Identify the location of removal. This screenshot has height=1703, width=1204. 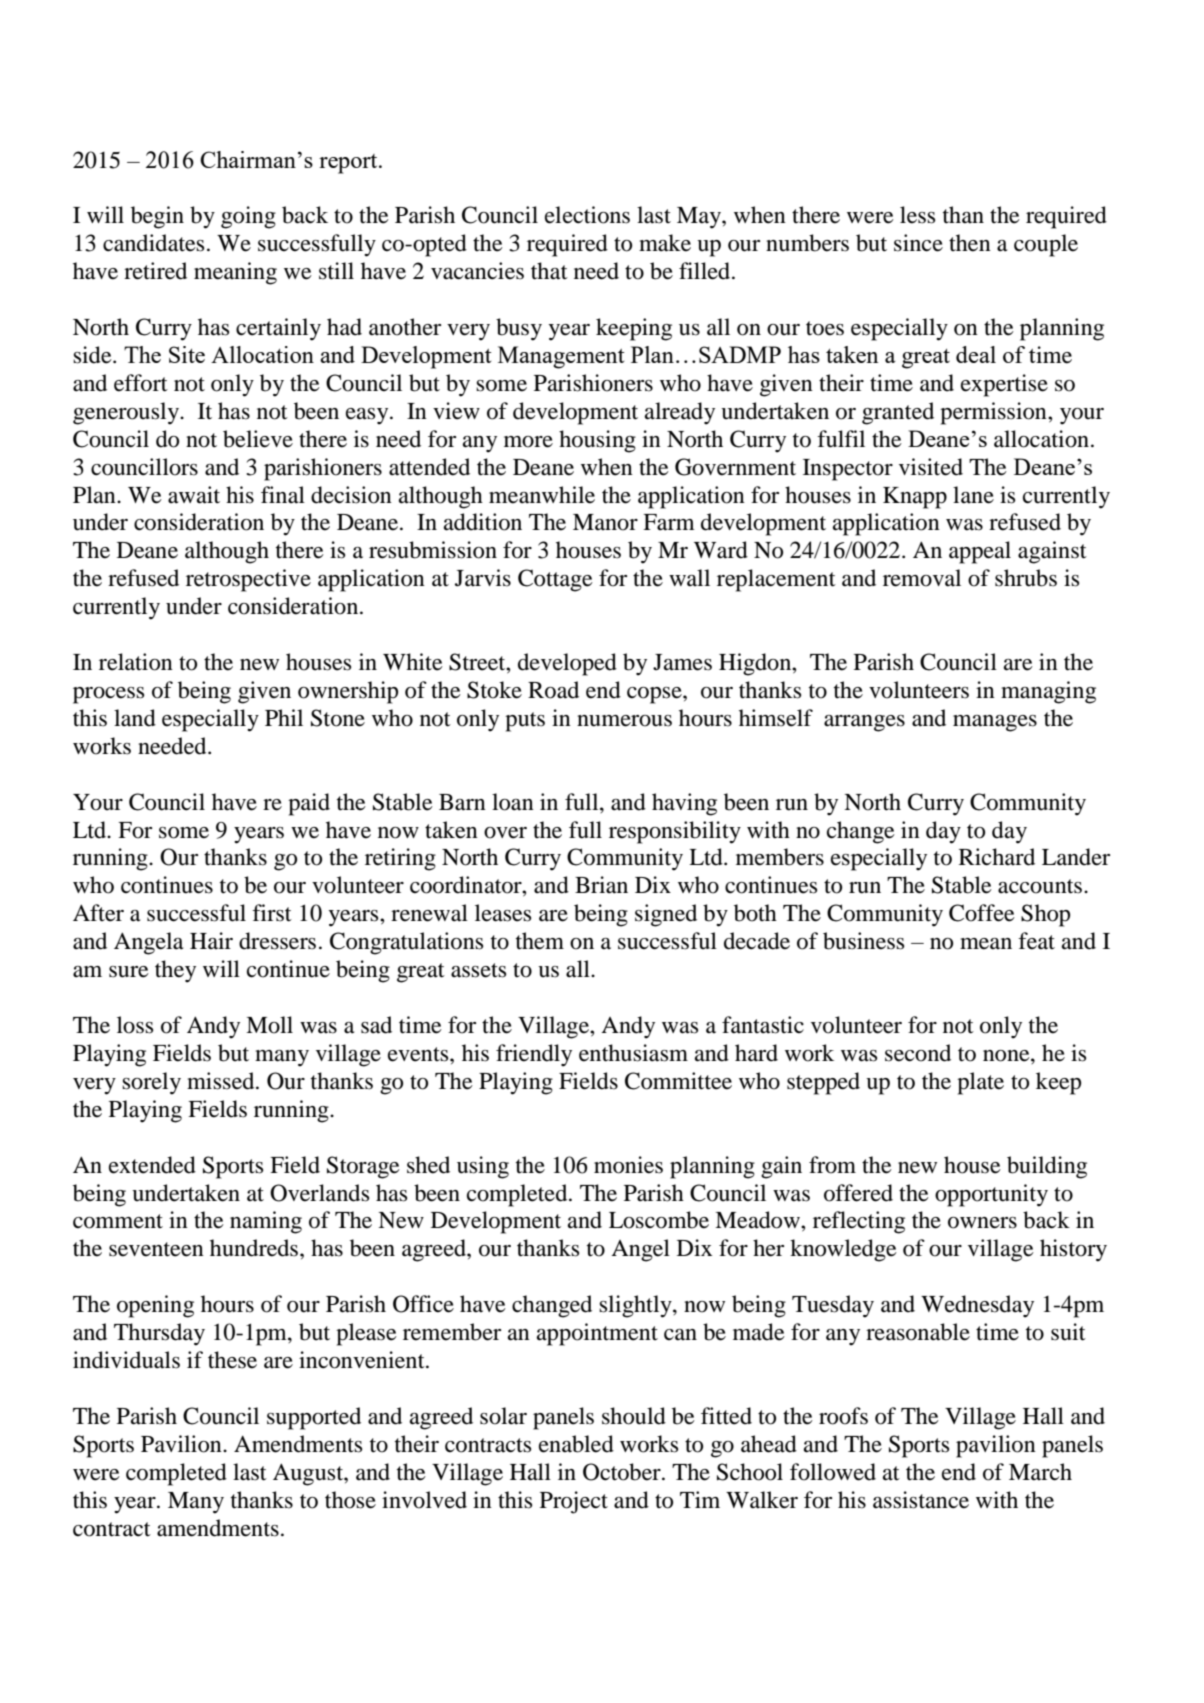
(922, 578).
